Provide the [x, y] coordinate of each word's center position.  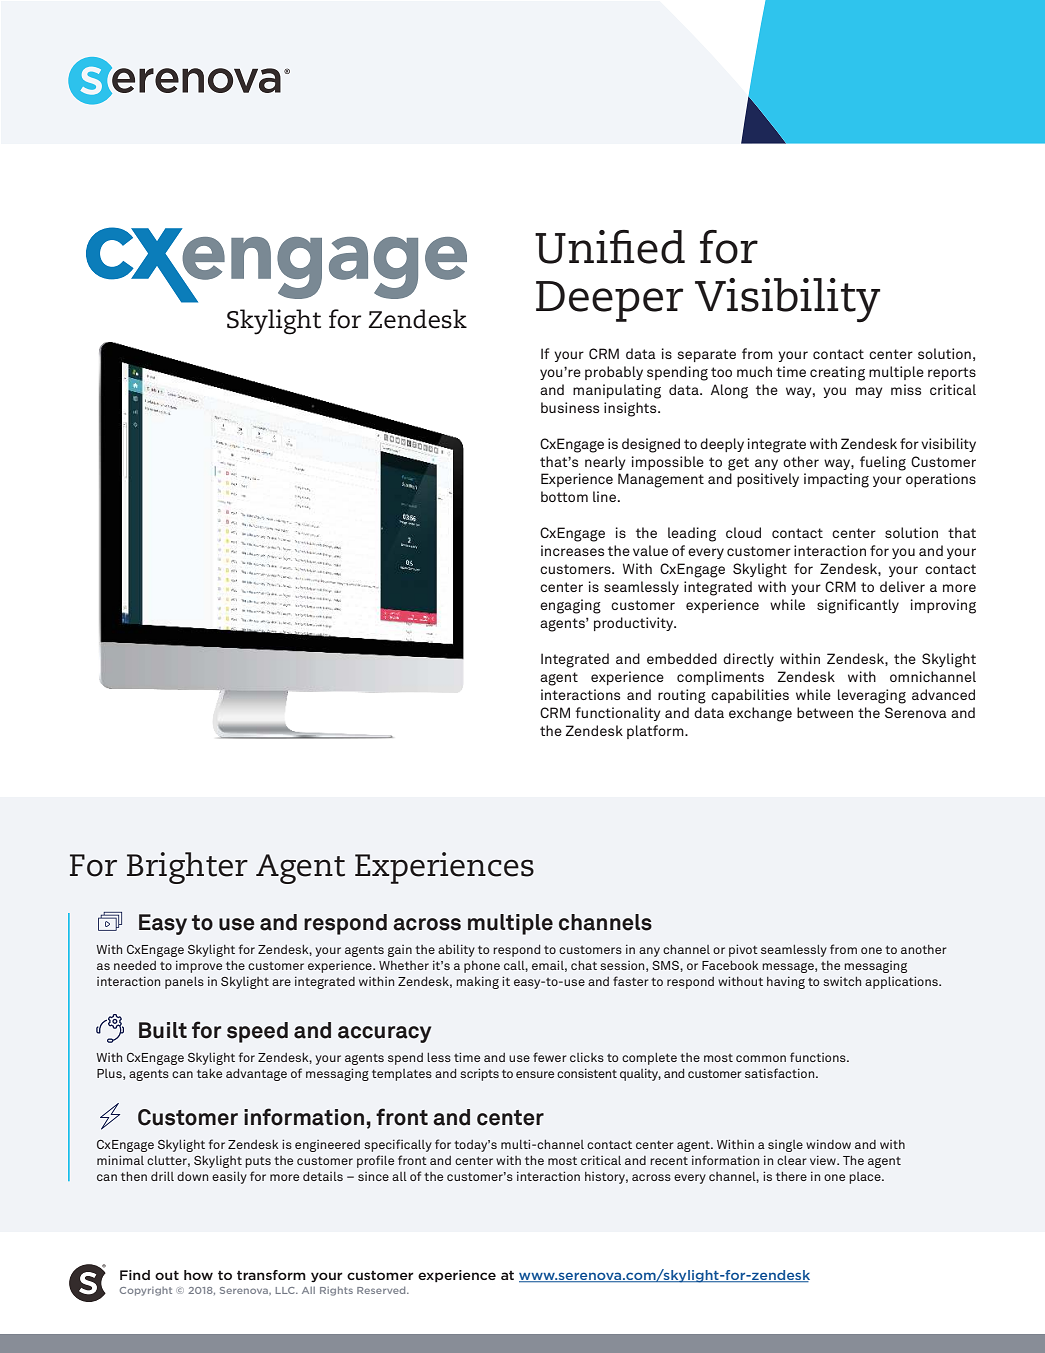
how [198, 1275]
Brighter [187, 868]
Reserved [382, 1290]
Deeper [609, 301]
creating [837, 373]
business [570, 407]
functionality [618, 714]
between [825, 712]
